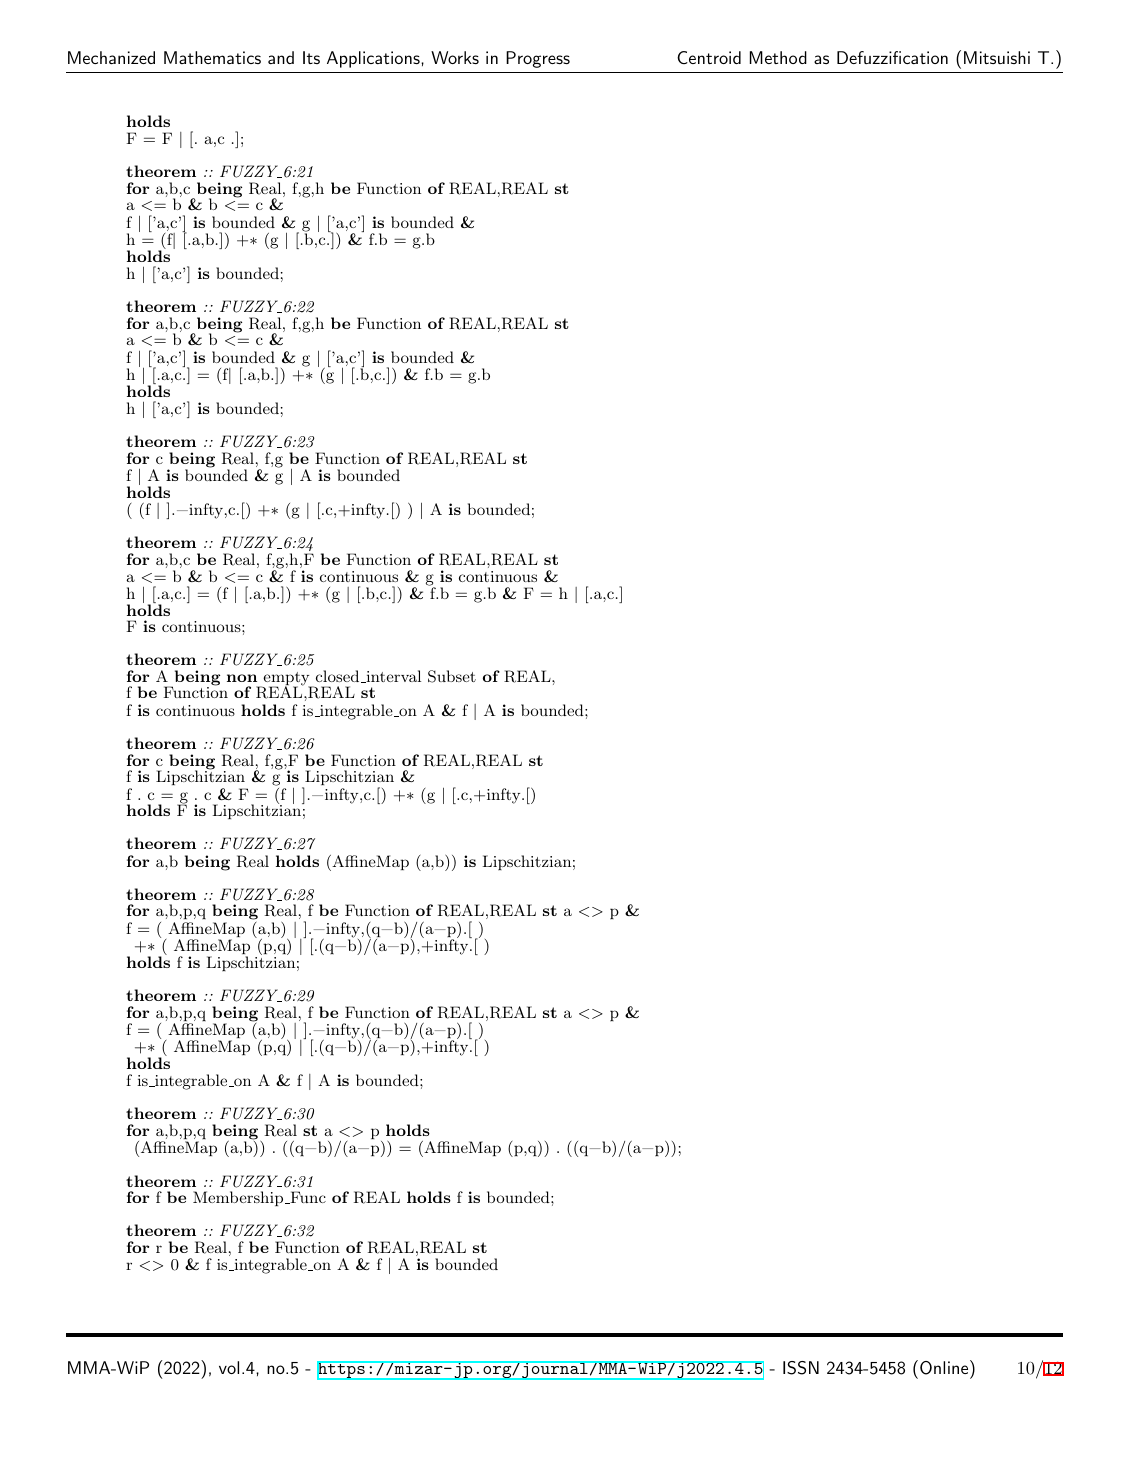  I want to click on Method, so click(778, 57).
